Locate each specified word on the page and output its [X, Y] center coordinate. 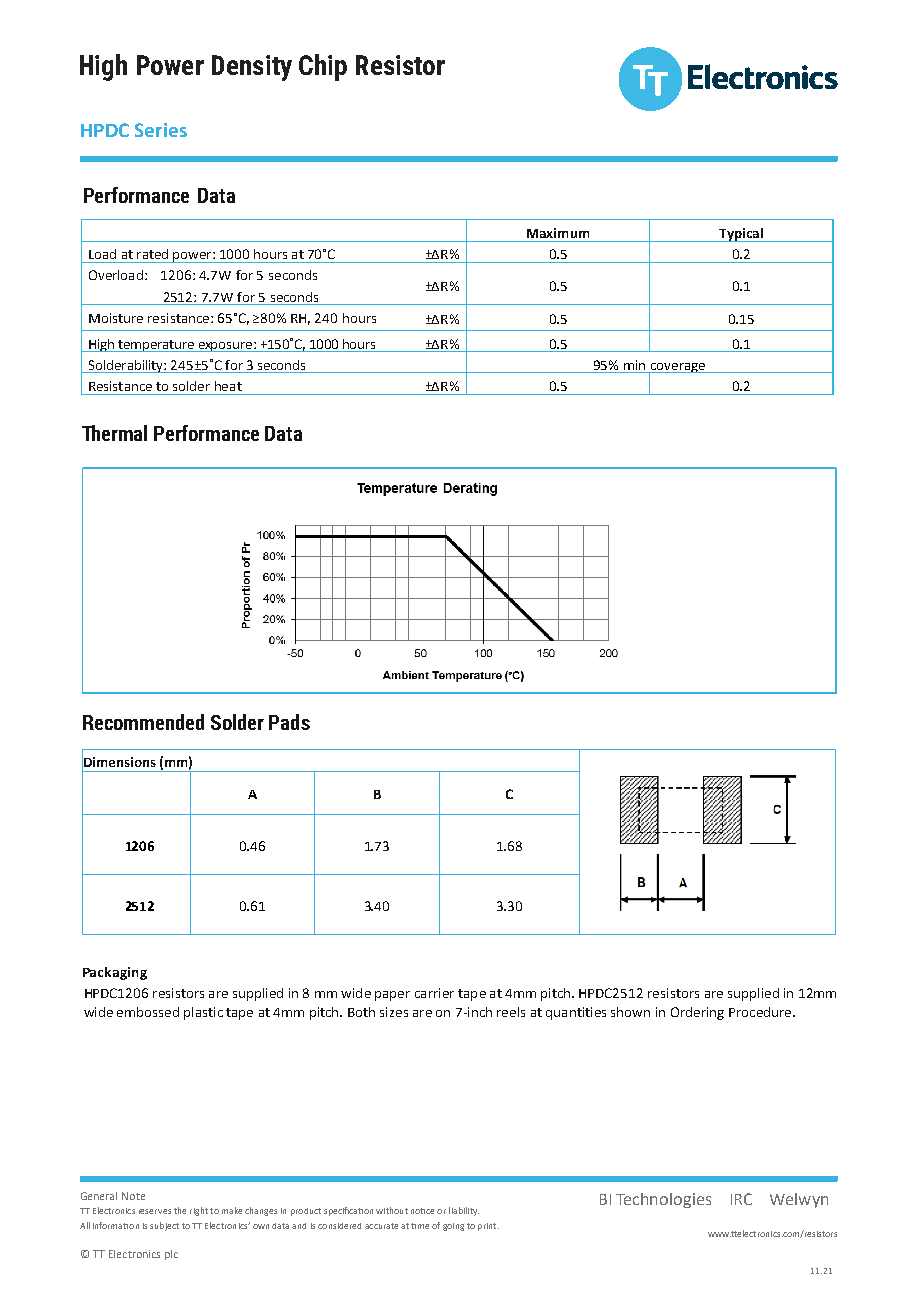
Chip [323, 67]
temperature [156, 346]
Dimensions [119, 761]
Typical [741, 235]
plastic [203, 1013]
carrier [434, 993]
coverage [678, 369]
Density [252, 68]
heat [228, 386]
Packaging [115, 973]
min [634, 365]
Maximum [558, 233]
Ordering [697, 1013]
